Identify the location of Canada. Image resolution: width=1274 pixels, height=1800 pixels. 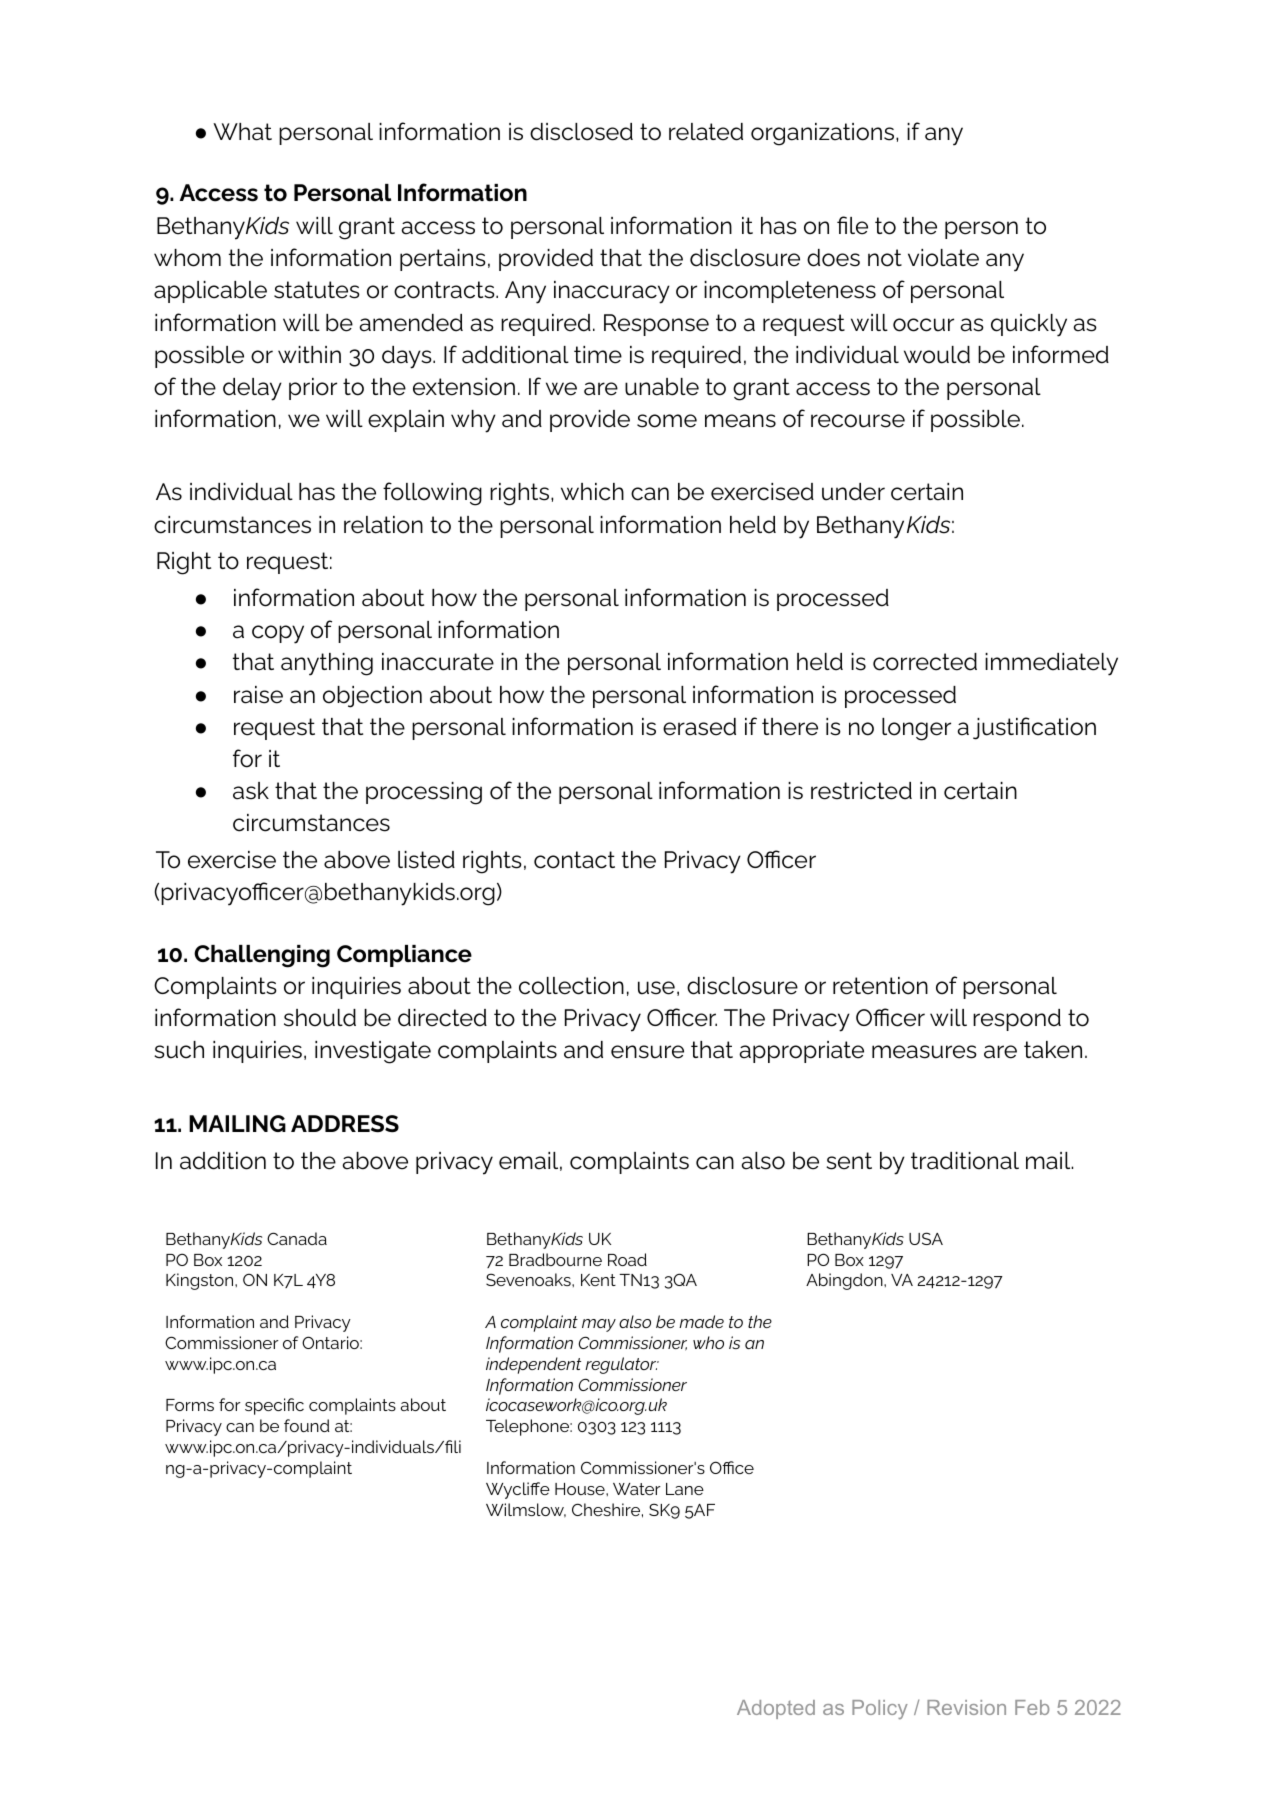
(297, 1238).
